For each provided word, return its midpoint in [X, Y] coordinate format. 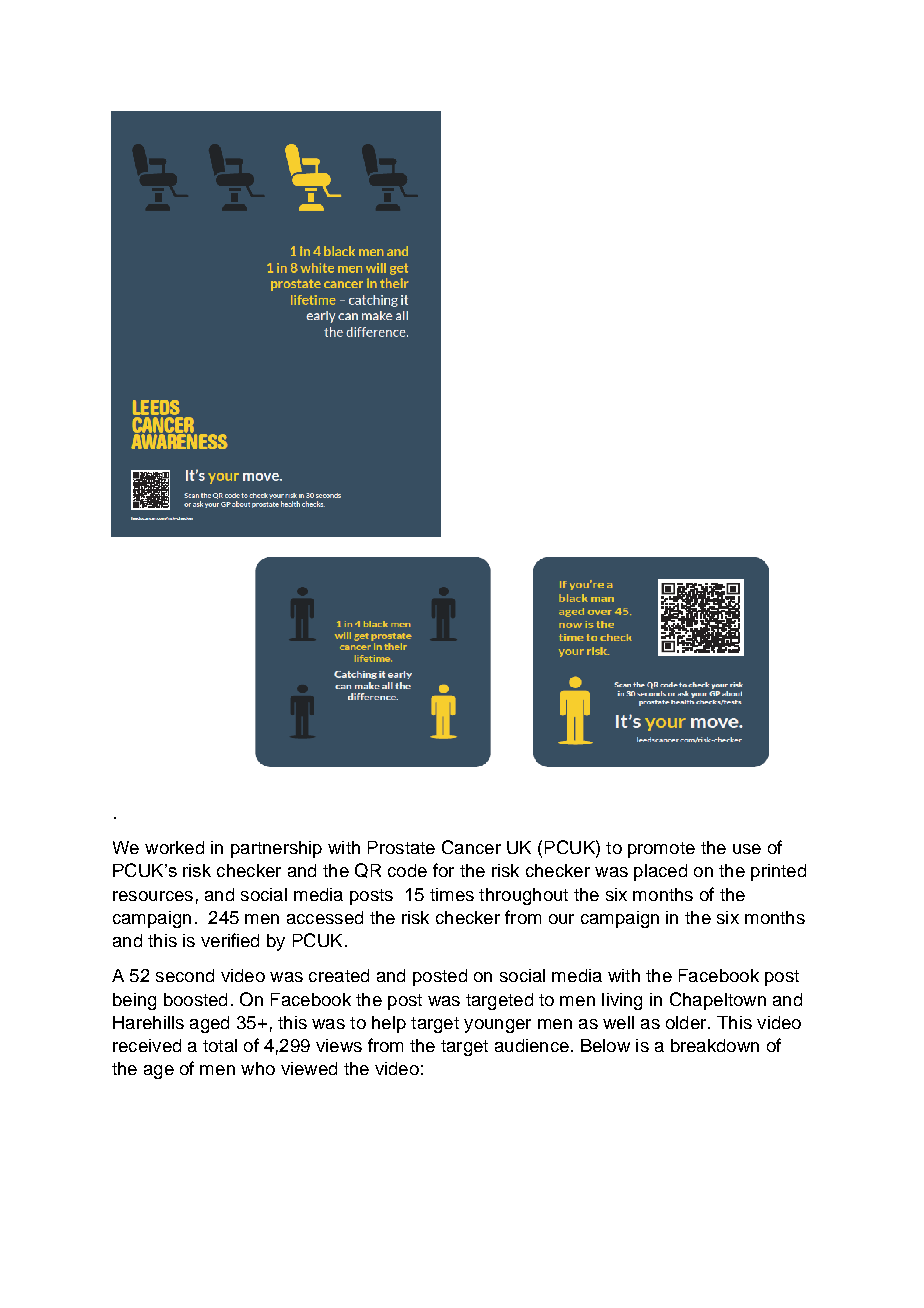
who [258, 1068]
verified [230, 940]
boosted [195, 999]
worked [174, 847]
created [339, 975]
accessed [325, 917]
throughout [523, 896]
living [622, 1001]
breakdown [715, 1045]
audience [532, 1045]
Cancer [471, 847]
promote [661, 850]
